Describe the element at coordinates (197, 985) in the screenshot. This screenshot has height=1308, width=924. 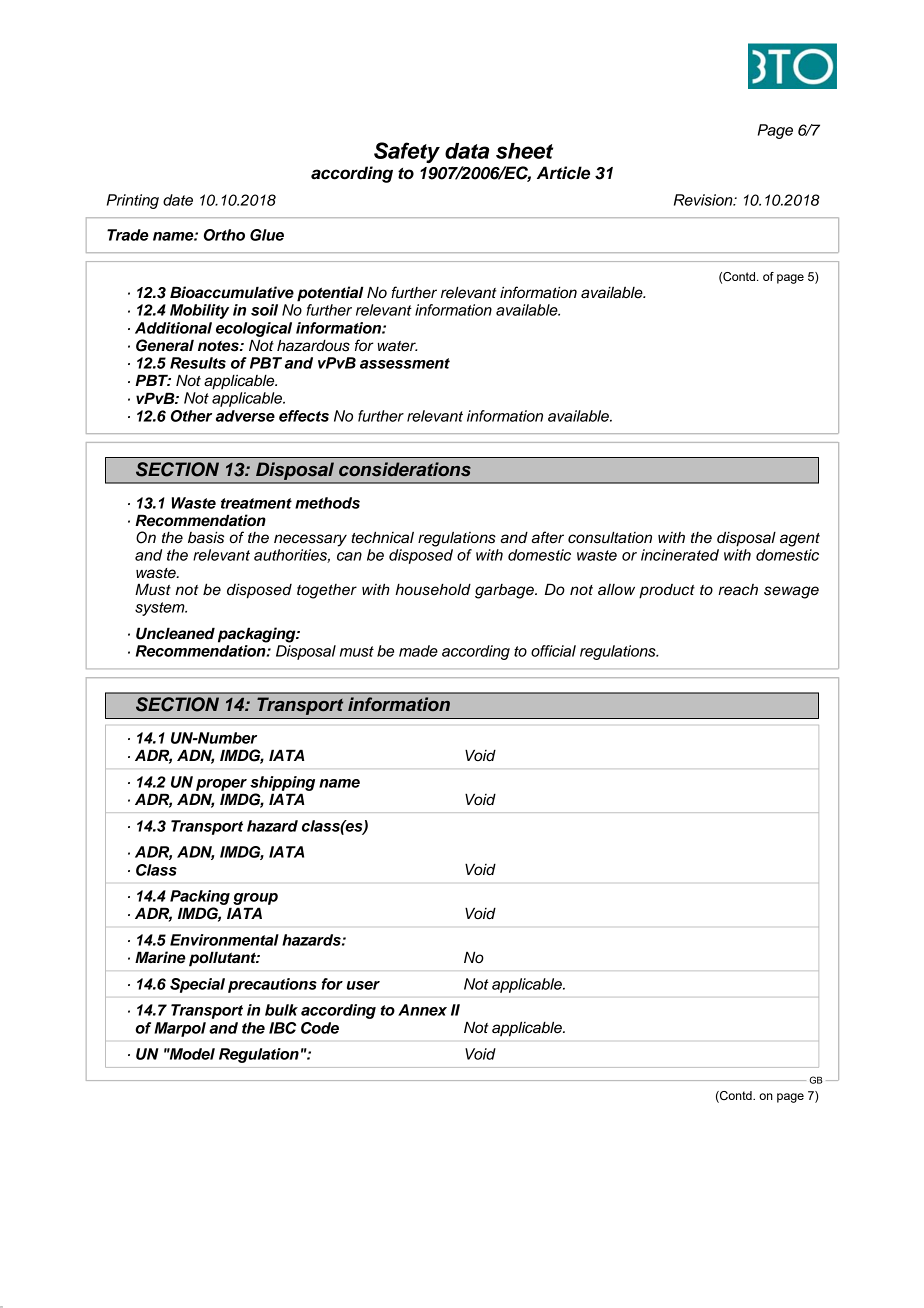
I see `Special` at that location.
